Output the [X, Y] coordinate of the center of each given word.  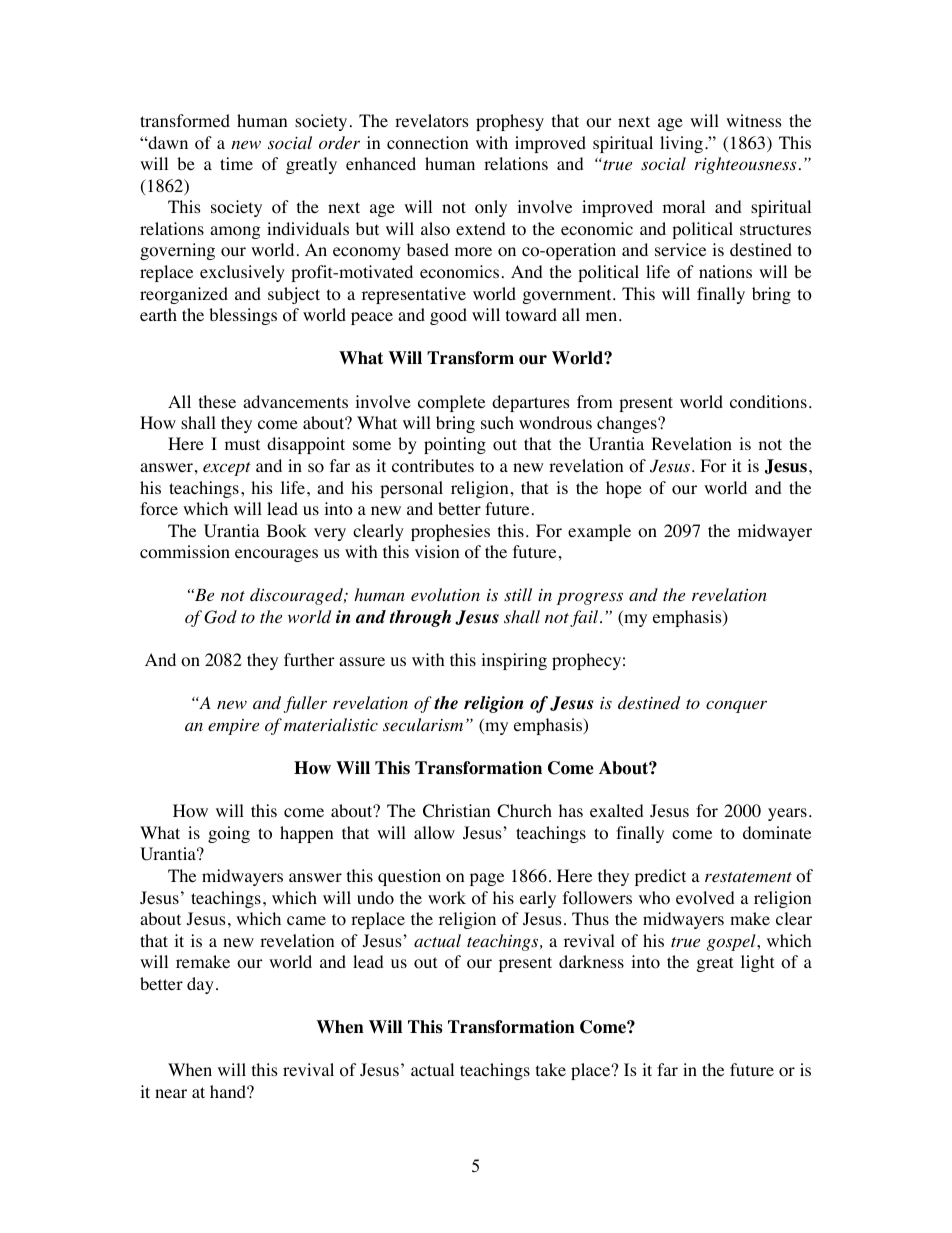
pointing [455, 445]
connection [427, 143]
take [551, 1069]
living [681, 144]
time [236, 163]
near [171, 1093]
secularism [423, 725]
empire [233, 727]
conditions [768, 402]
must [242, 444]
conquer [736, 706]
